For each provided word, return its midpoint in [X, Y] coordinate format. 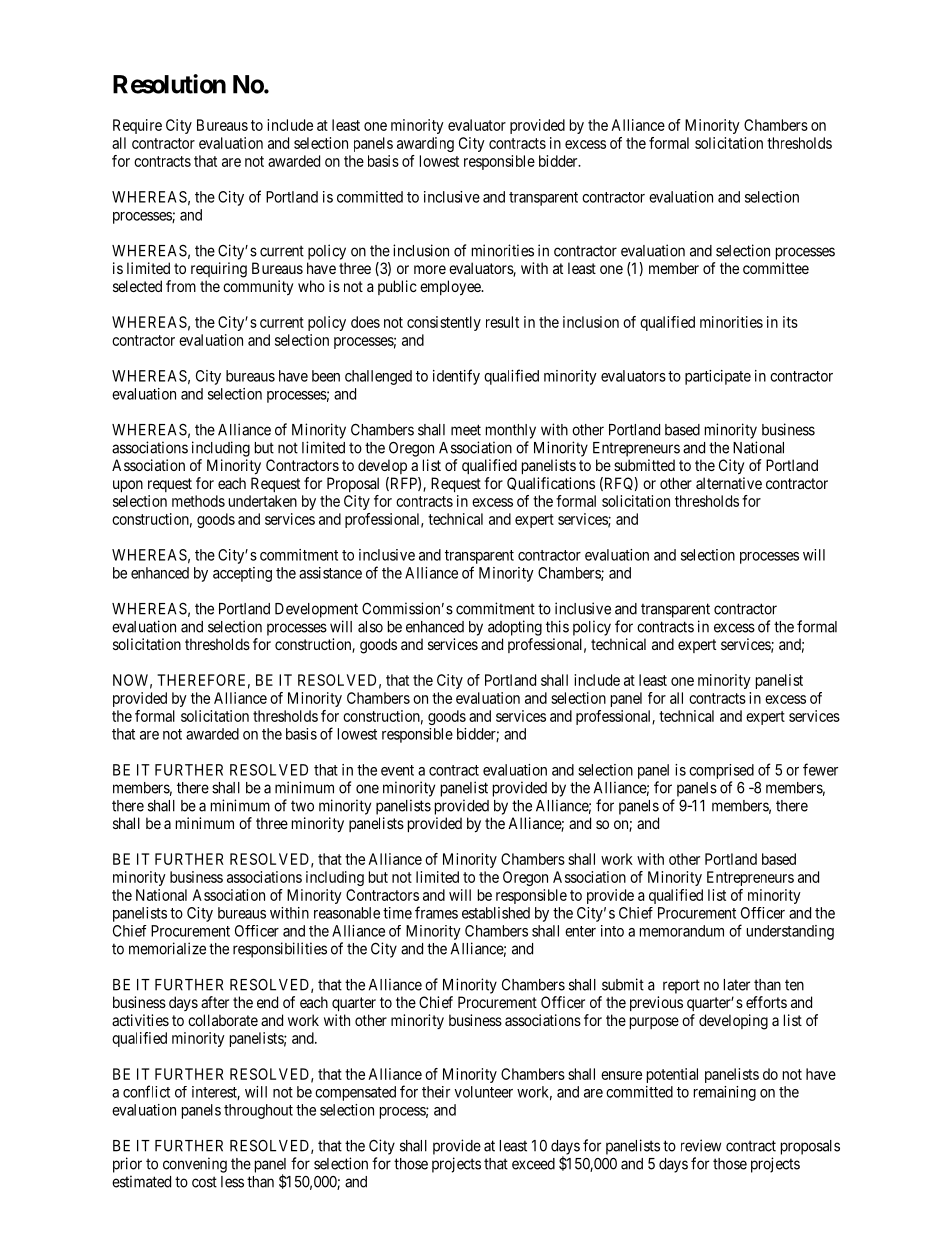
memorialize [167, 948]
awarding [425, 144]
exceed [533, 1164]
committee [776, 268]
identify [456, 377]
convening [195, 1165]
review [701, 1145]
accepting [242, 574]
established [496, 913]
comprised [721, 771]
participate [718, 377]
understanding [790, 932]
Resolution [169, 84]
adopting [515, 628]
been [326, 376]
